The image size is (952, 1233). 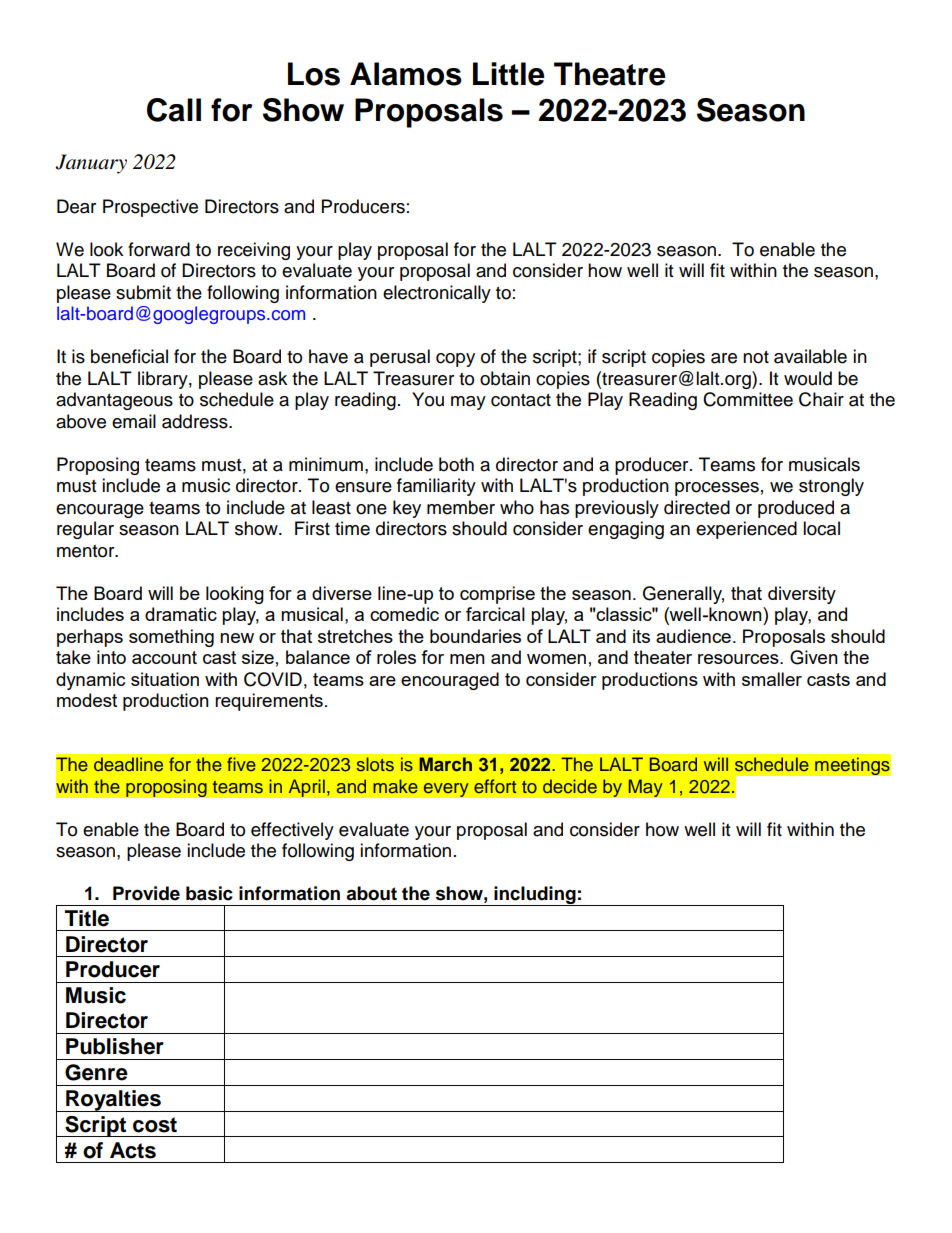 I want to click on Alamos, so click(x=406, y=74).
